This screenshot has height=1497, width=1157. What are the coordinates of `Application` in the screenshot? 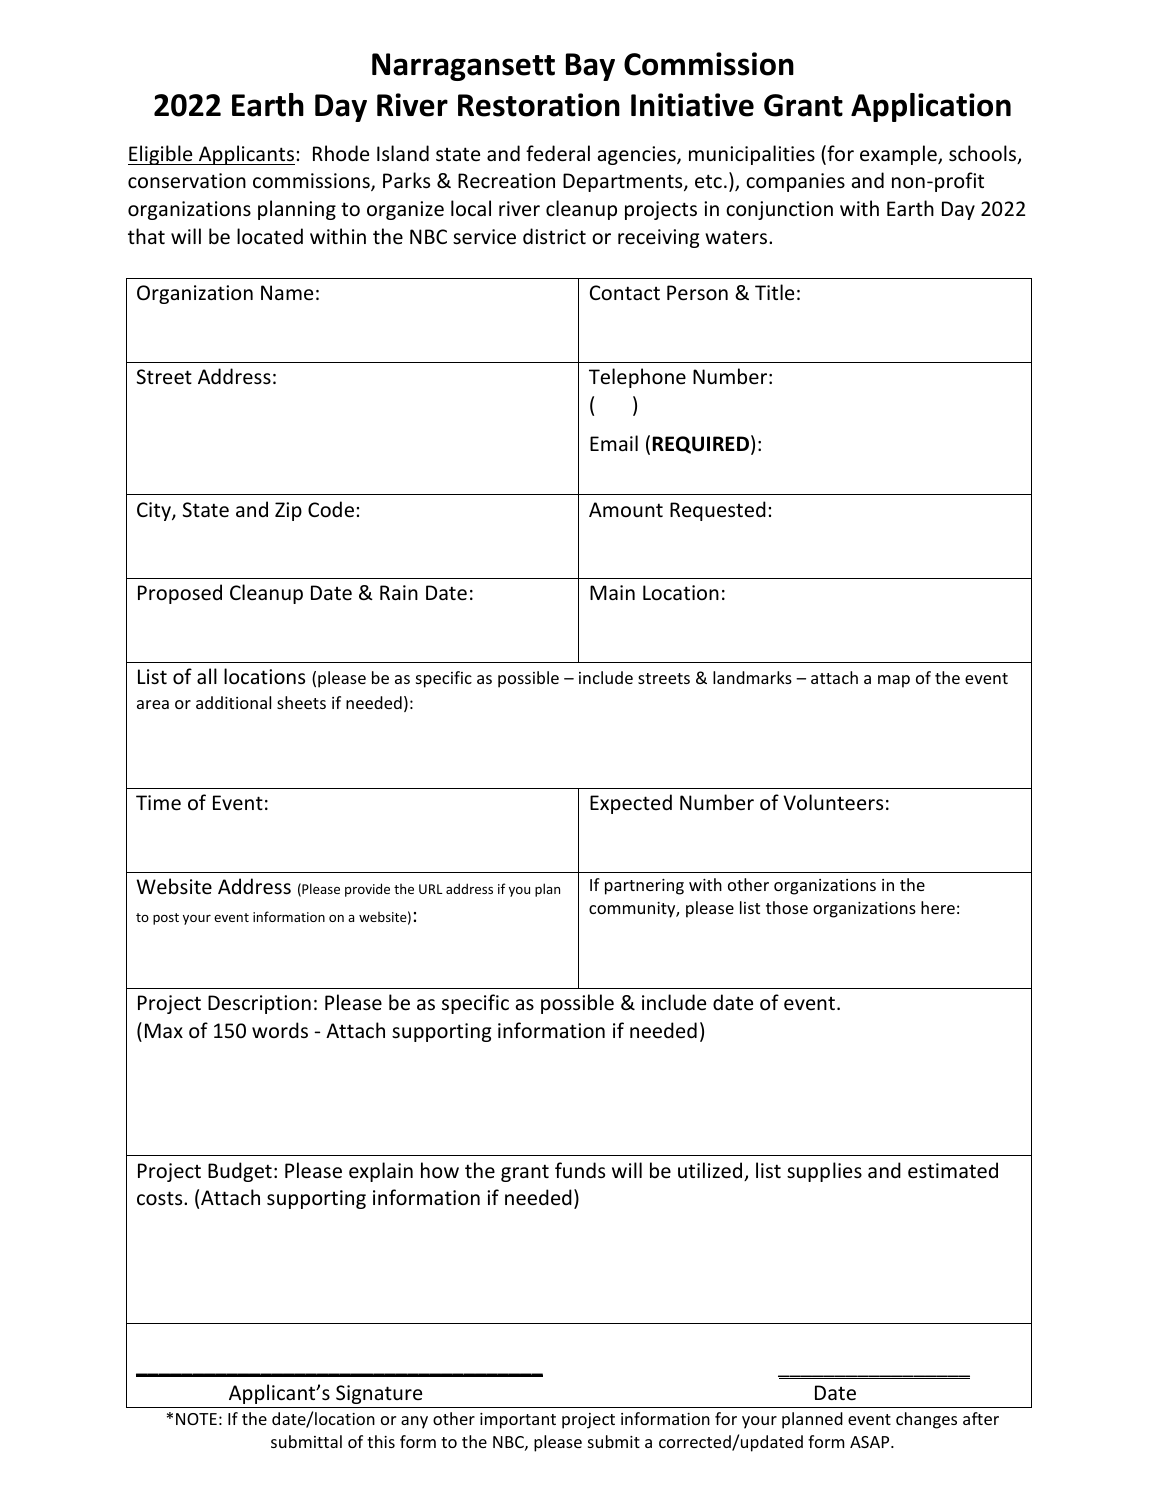 It's located at (931, 107).
